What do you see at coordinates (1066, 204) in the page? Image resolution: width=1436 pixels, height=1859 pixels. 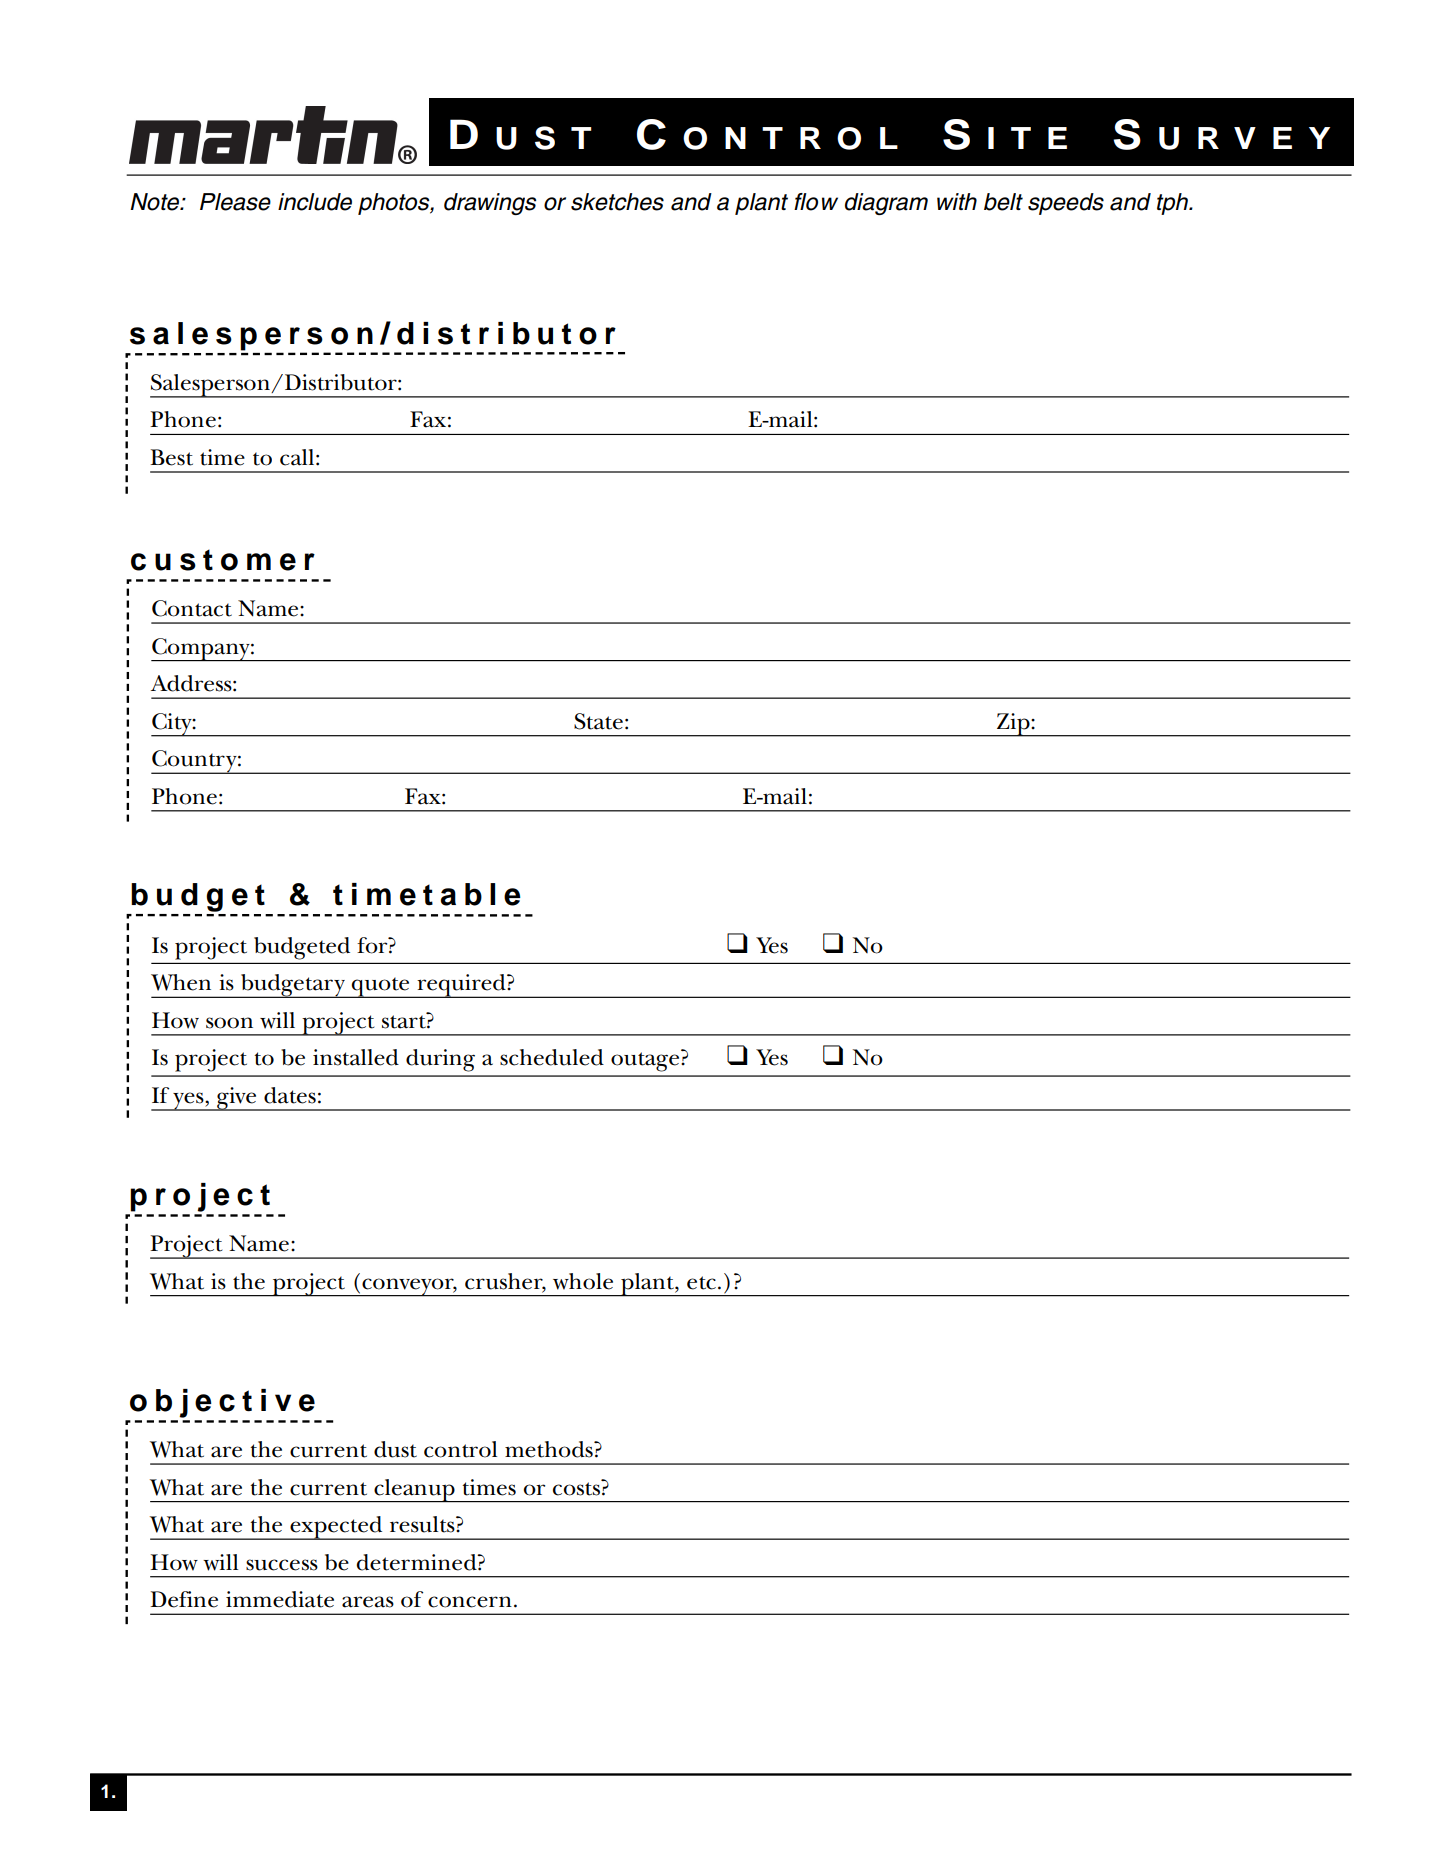 I see `speeds` at bounding box center [1066, 204].
